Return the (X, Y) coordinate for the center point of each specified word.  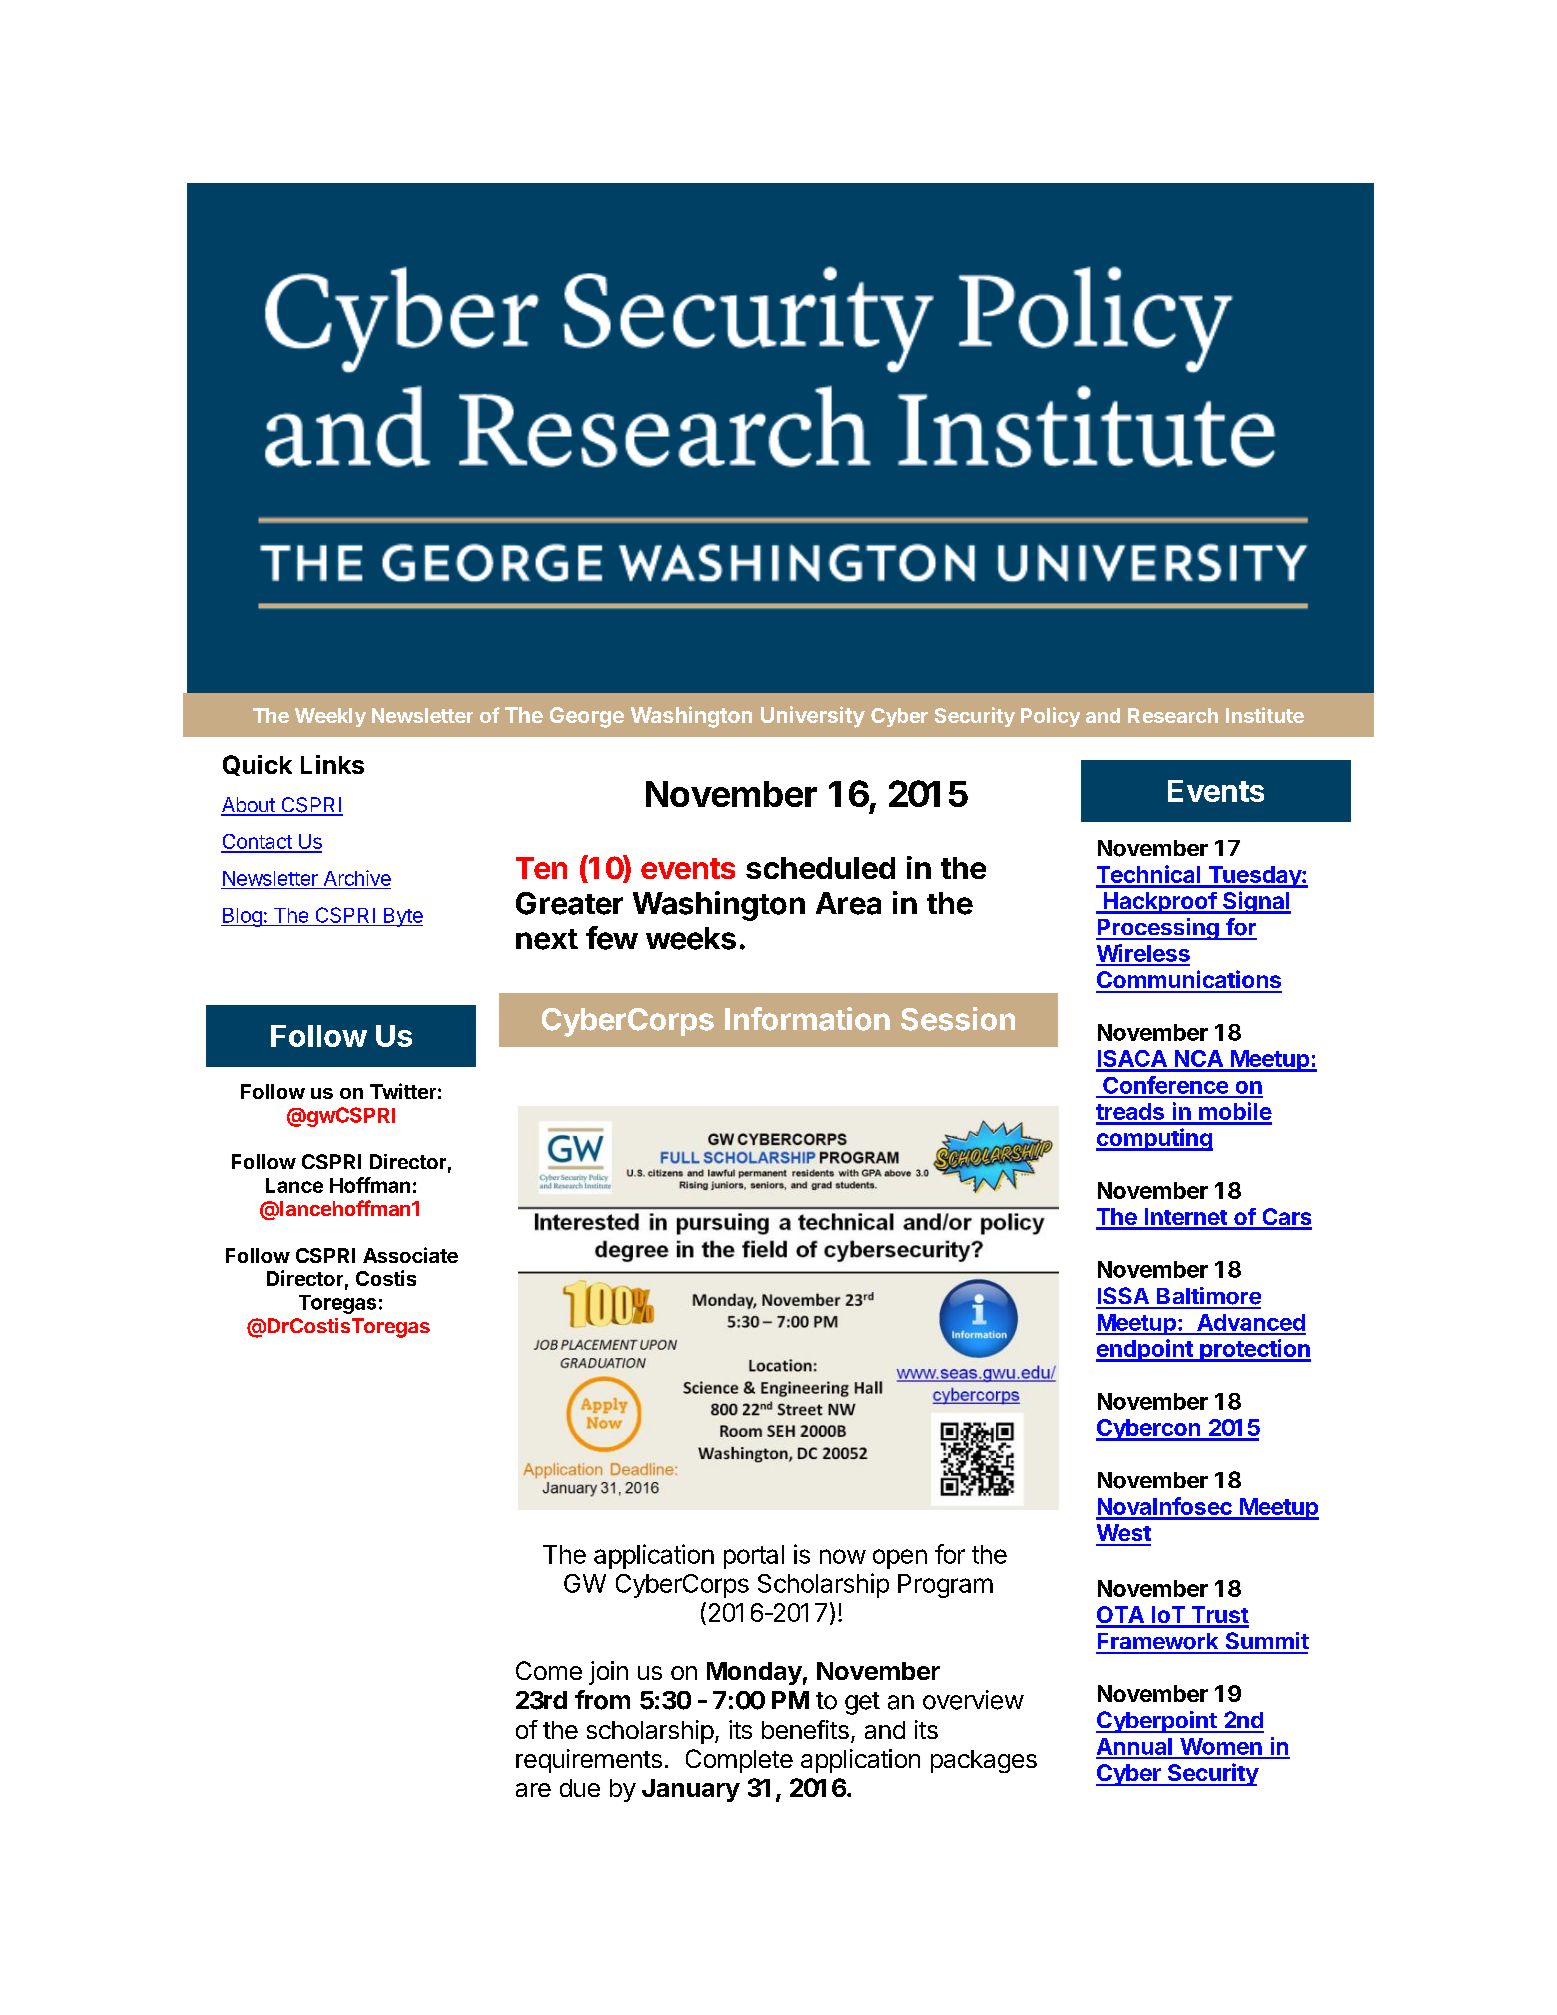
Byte (402, 917)
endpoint (1145, 1350)
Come (549, 1670)
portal (754, 1557)
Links (332, 764)
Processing (1158, 929)
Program (945, 1586)
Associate (410, 1255)
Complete (739, 1761)
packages (984, 1761)
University (813, 717)
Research (1173, 715)
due (580, 1788)
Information (807, 1019)
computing (1154, 1139)
